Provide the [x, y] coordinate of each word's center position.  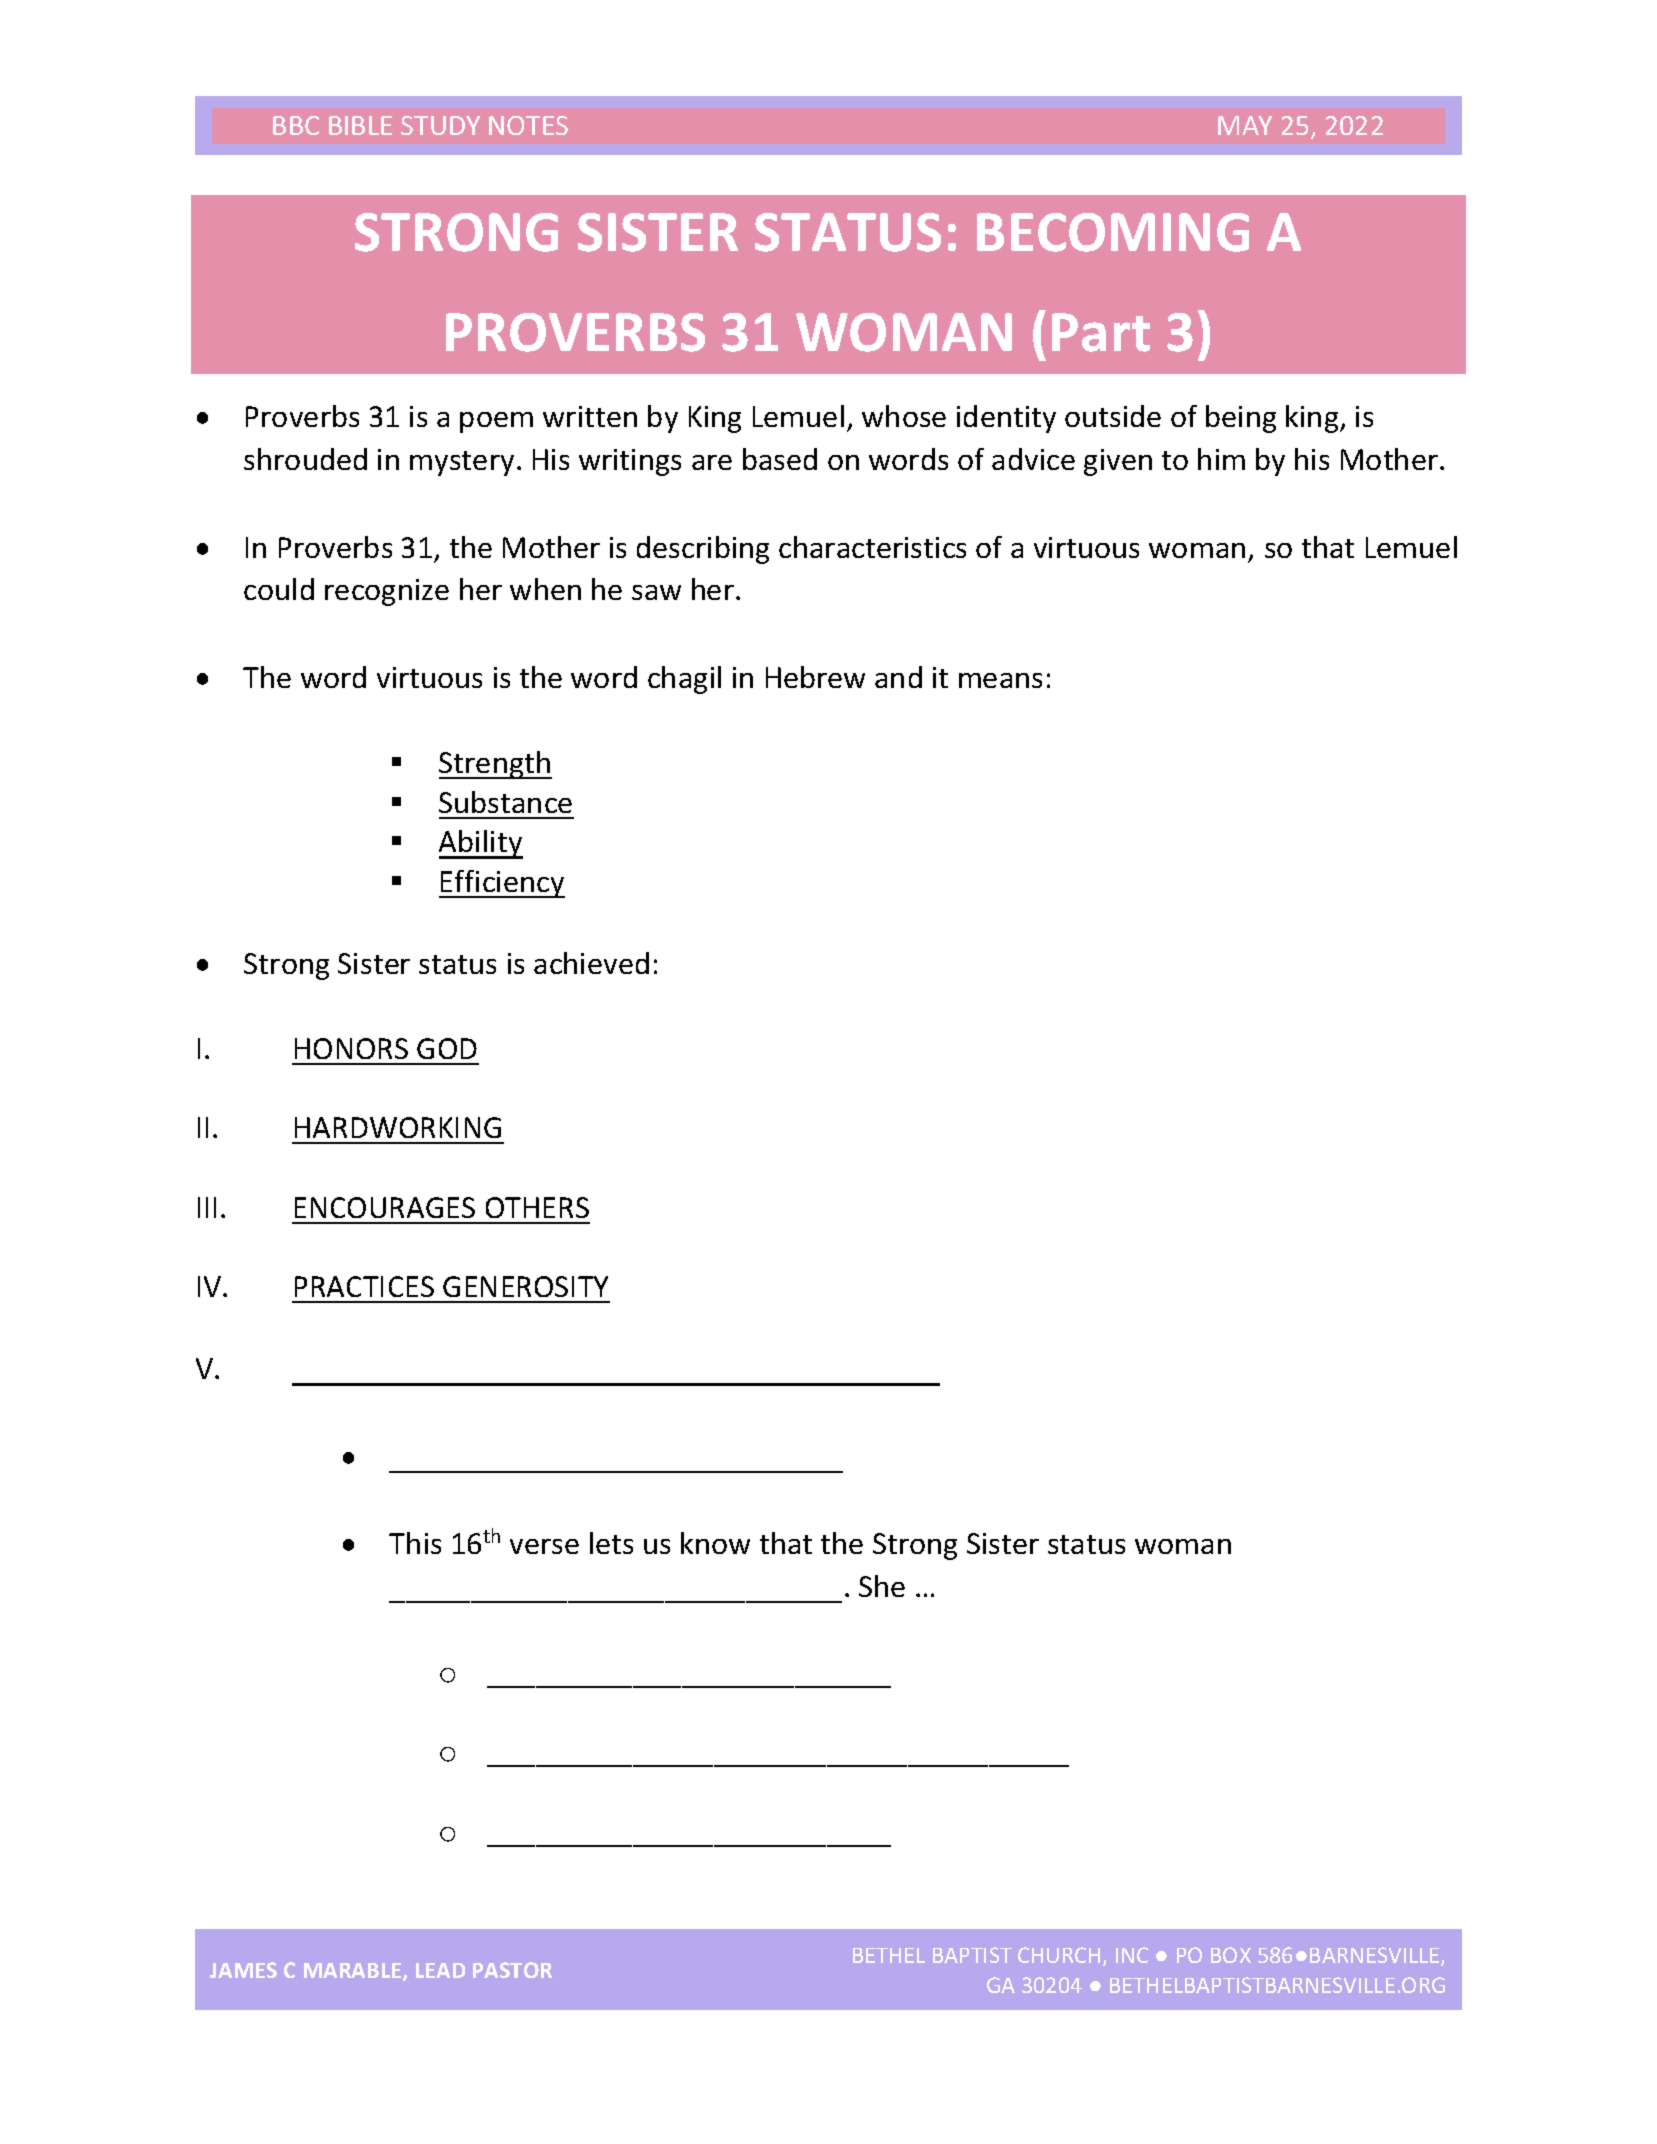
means [1000, 680]
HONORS [351, 1048]
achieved [591, 963]
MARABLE [354, 1972]
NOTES [528, 125]
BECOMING [1113, 232]
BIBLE [360, 125]
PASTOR [512, 1970]
